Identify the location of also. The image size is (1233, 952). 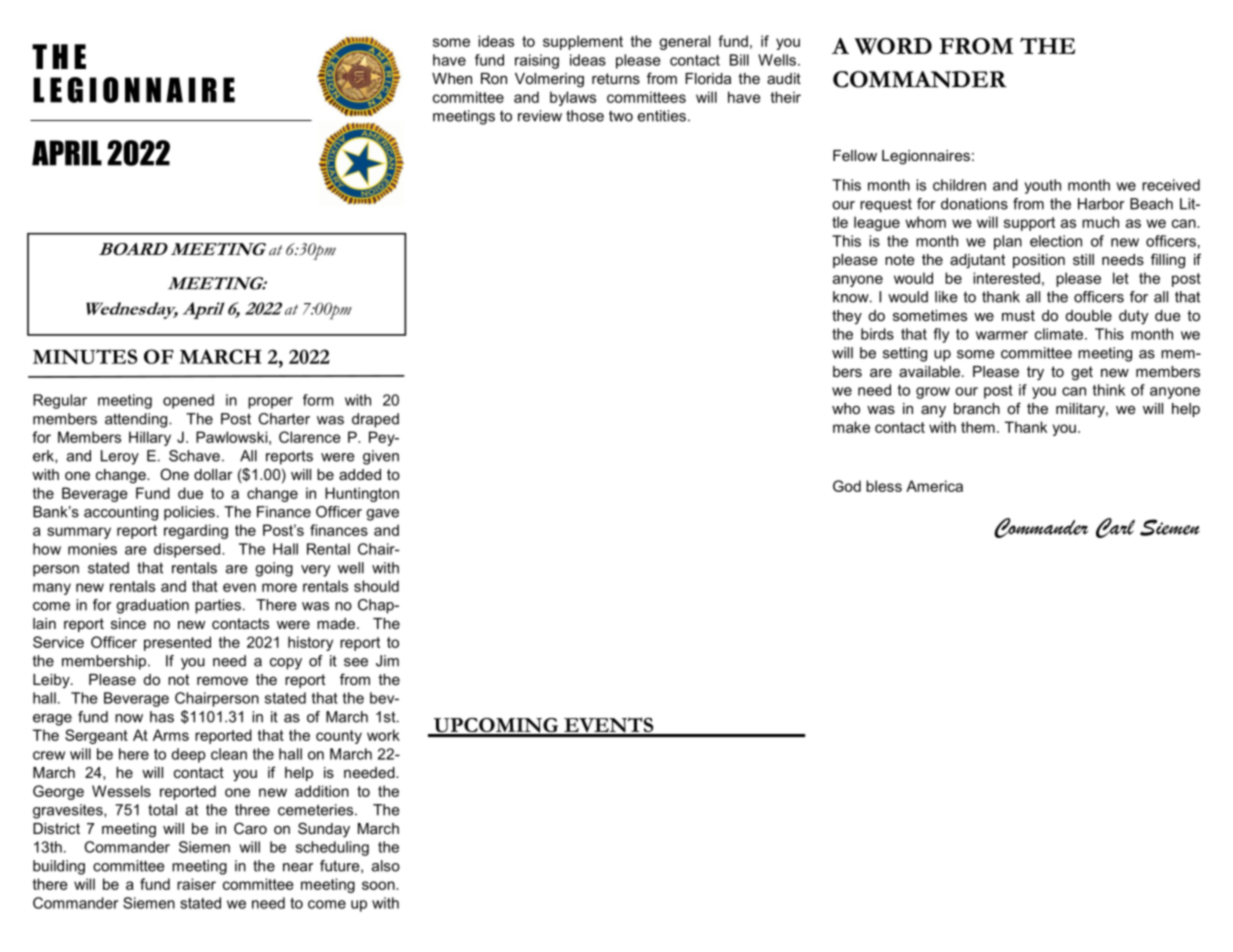
(386, 866).
